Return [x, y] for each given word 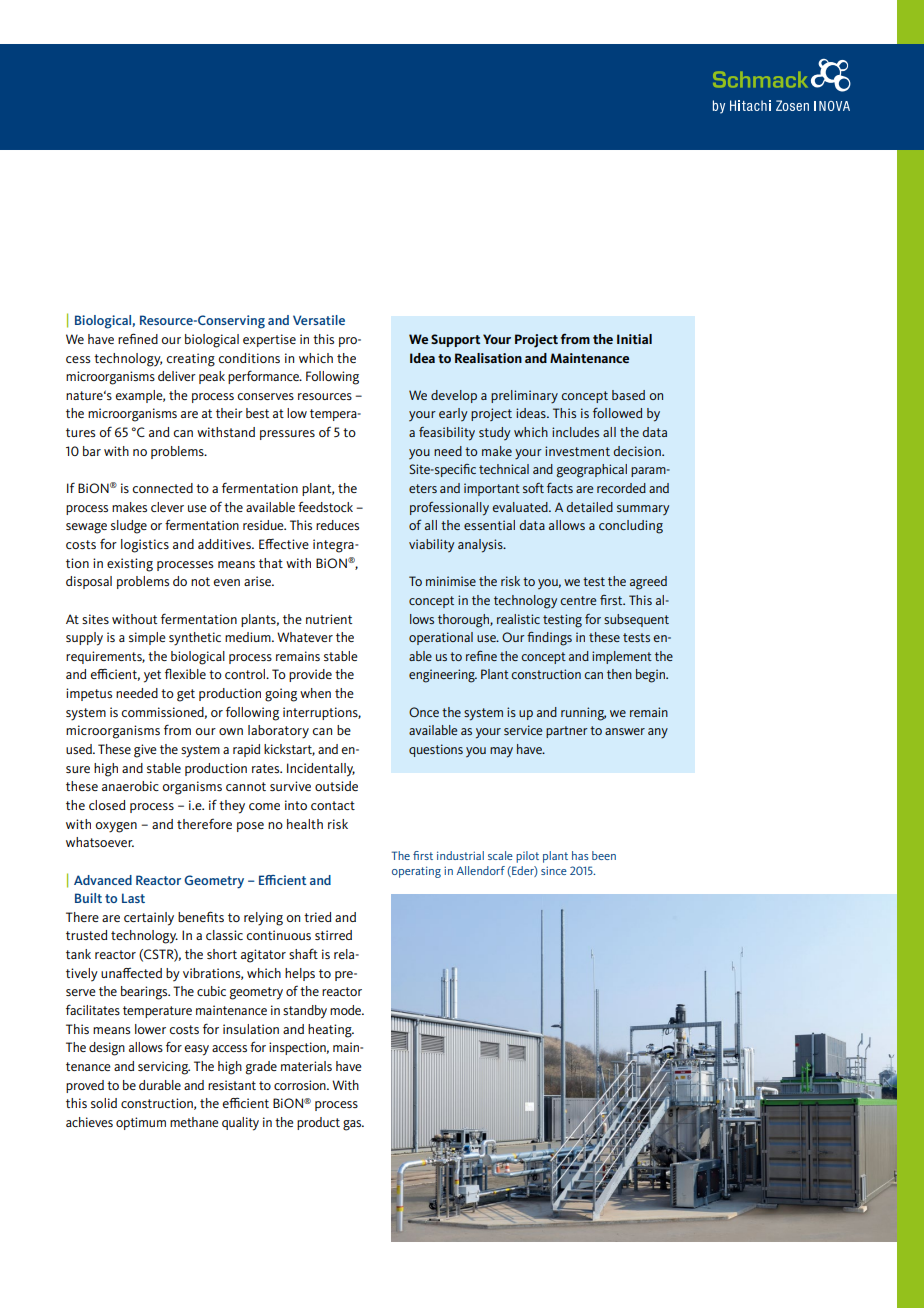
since [554, 870]
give [145, 751]
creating [190, 360]
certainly [149, 919]
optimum [141, 1123]
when [315, 693]
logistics [145, 546]
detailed [589, 507]
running [583, 714]
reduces [337, 525]
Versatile [319, 320]
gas [353, 1125]
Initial [634, 339]
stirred [333, 935]
